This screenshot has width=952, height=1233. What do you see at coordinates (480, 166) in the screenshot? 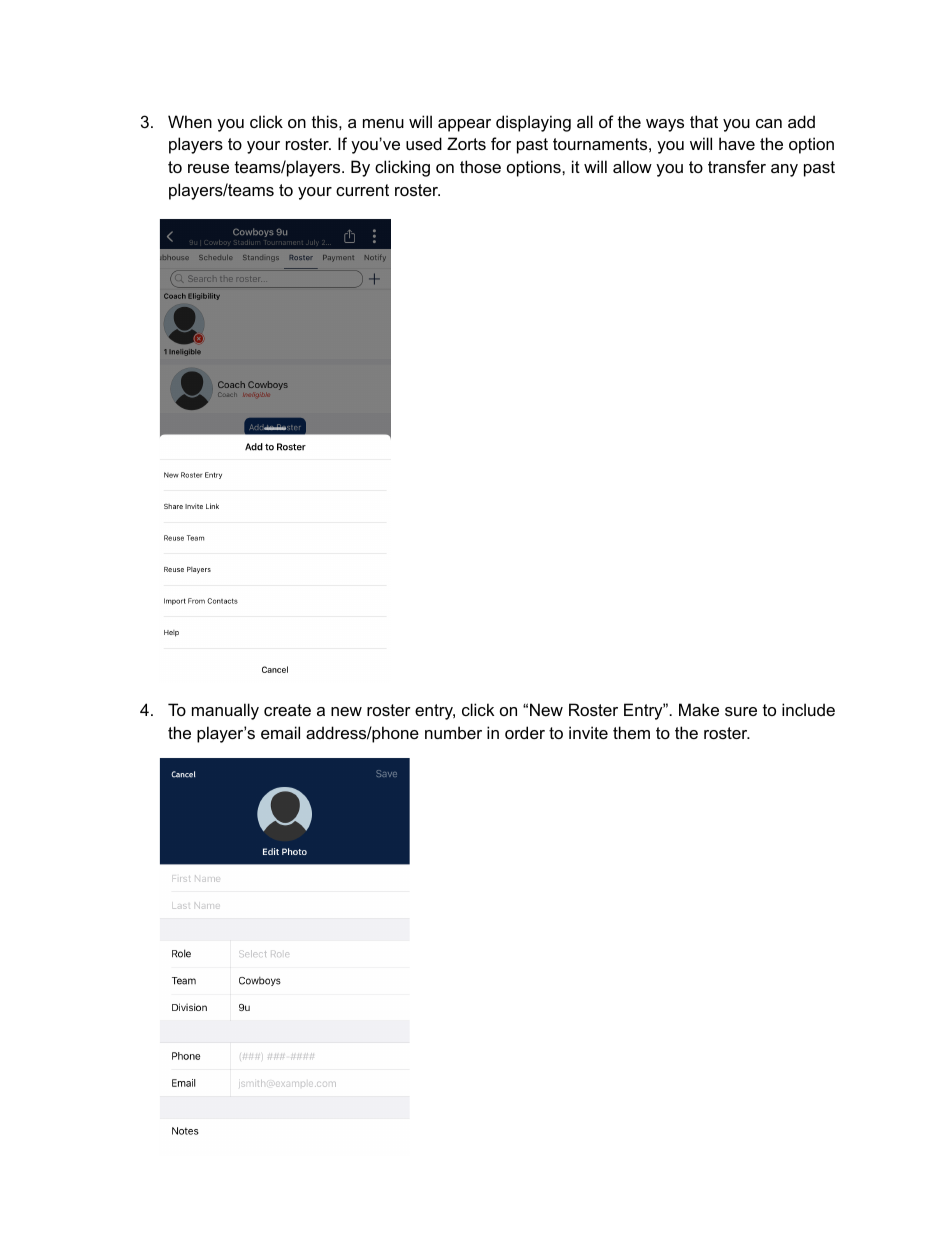
I see `those` at bounding box center [480, 166].
